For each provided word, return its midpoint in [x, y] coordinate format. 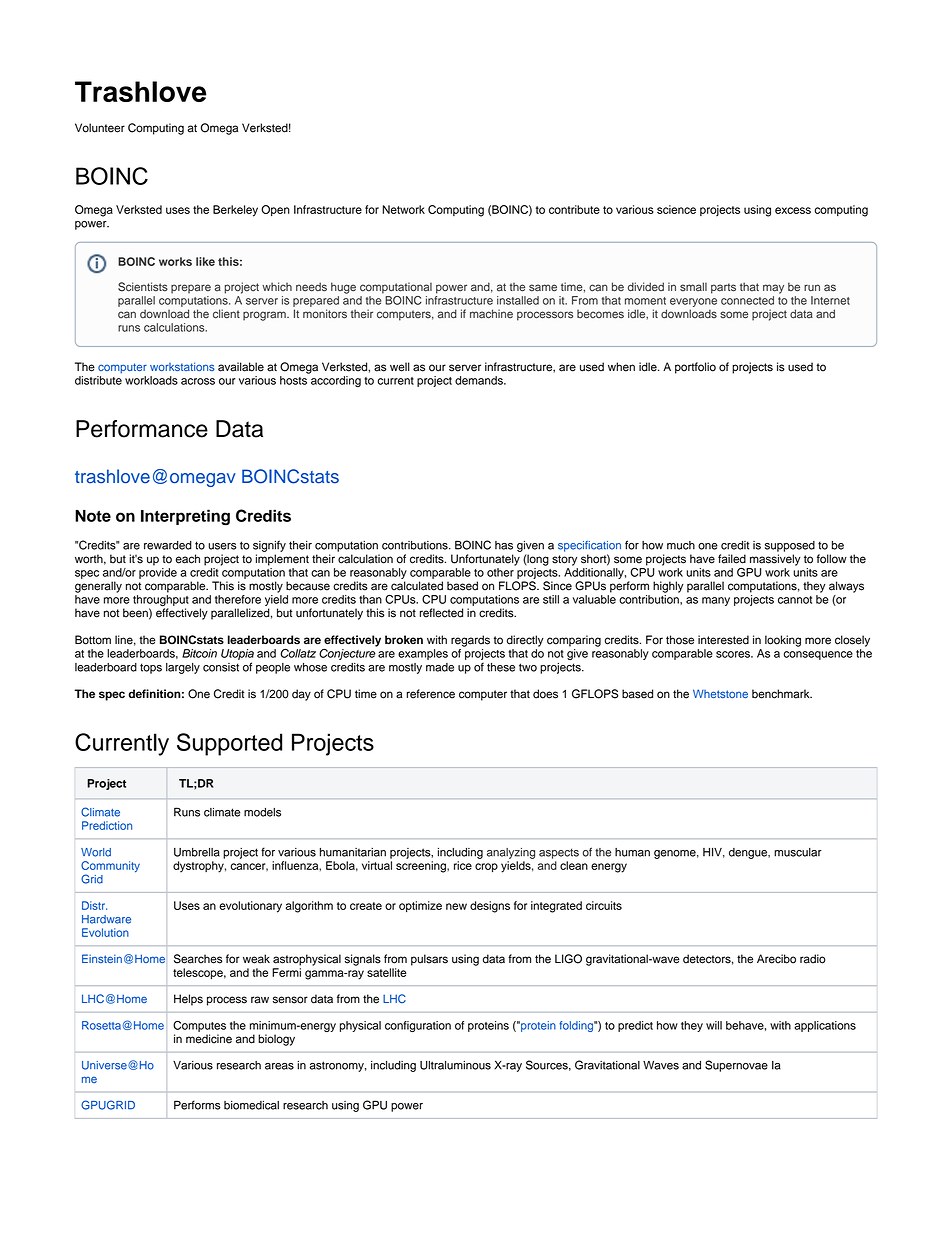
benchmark [782, 694]
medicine [209, 1039]
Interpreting [185, 517]
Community [110, 868]
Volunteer [100, 128]
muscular [798, 852]
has [504, 545]
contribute [574, 209]
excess [793, 210]
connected [747, 300]
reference [431, 694]
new [456, 906]
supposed [790, 546]
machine [491, 314]
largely [183, 668]
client [226, 314]
